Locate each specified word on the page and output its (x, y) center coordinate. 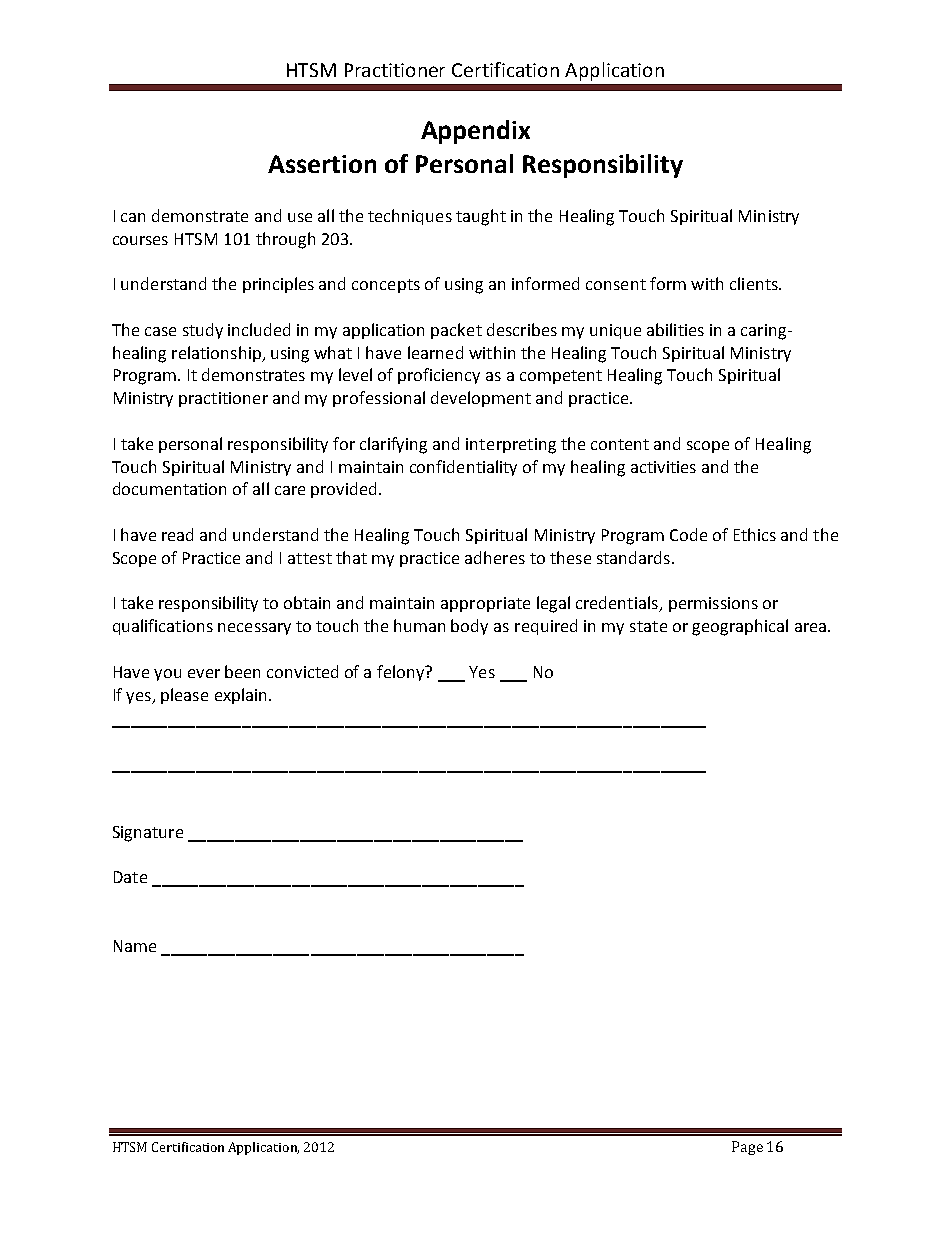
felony (402, 673)
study (203, 331)
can (133, 217)
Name (135, 946)
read (177, 534)
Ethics (755, 534)
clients (755, 283)
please (184, 696)
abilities (675, 329)
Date (130, 877)
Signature (148, 834)
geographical (740, 627)
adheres (495, 557)
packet (456, 331)
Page (747, 1148)
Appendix (475, 132)
